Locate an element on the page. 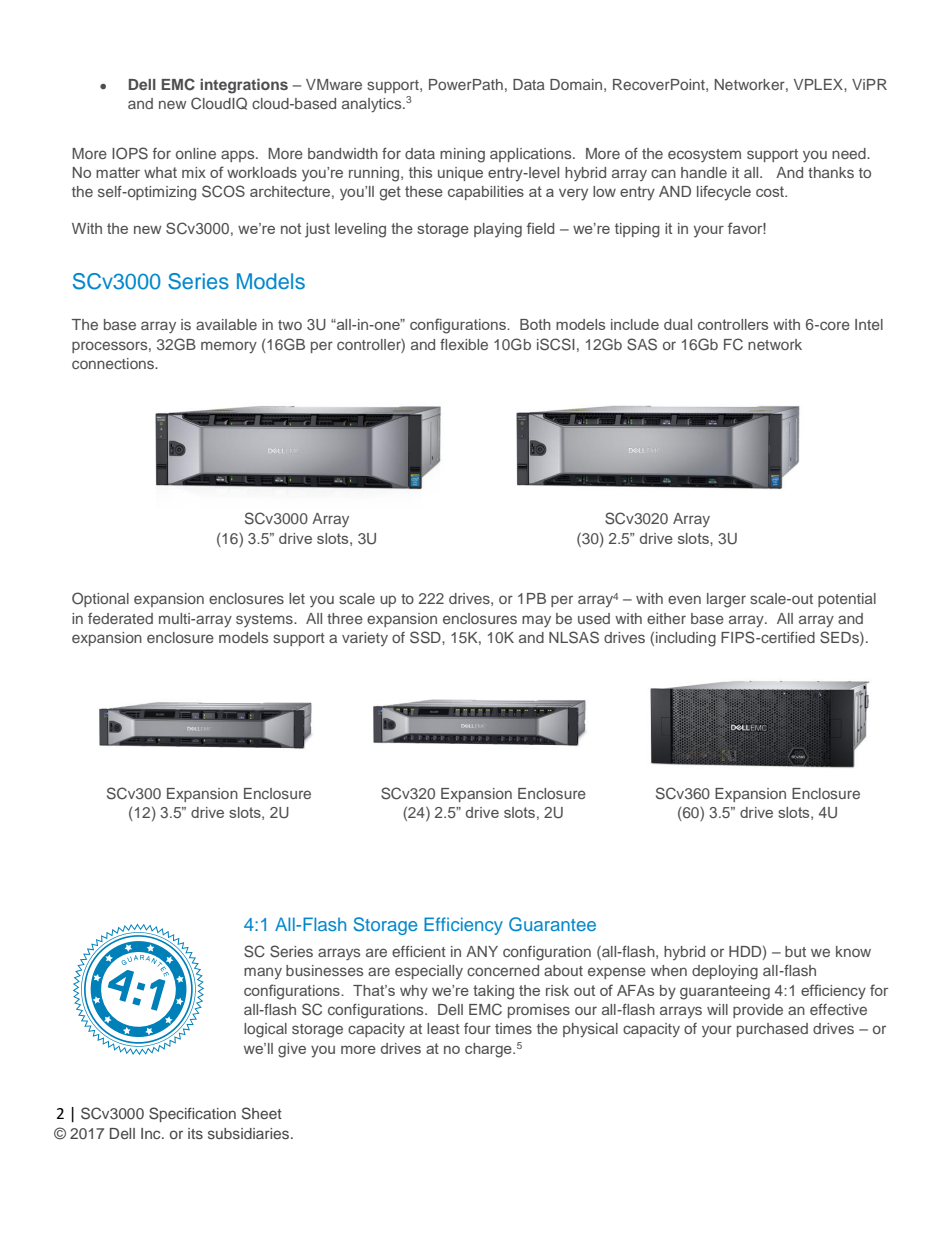  larger is located at coordinates (726, 600).
